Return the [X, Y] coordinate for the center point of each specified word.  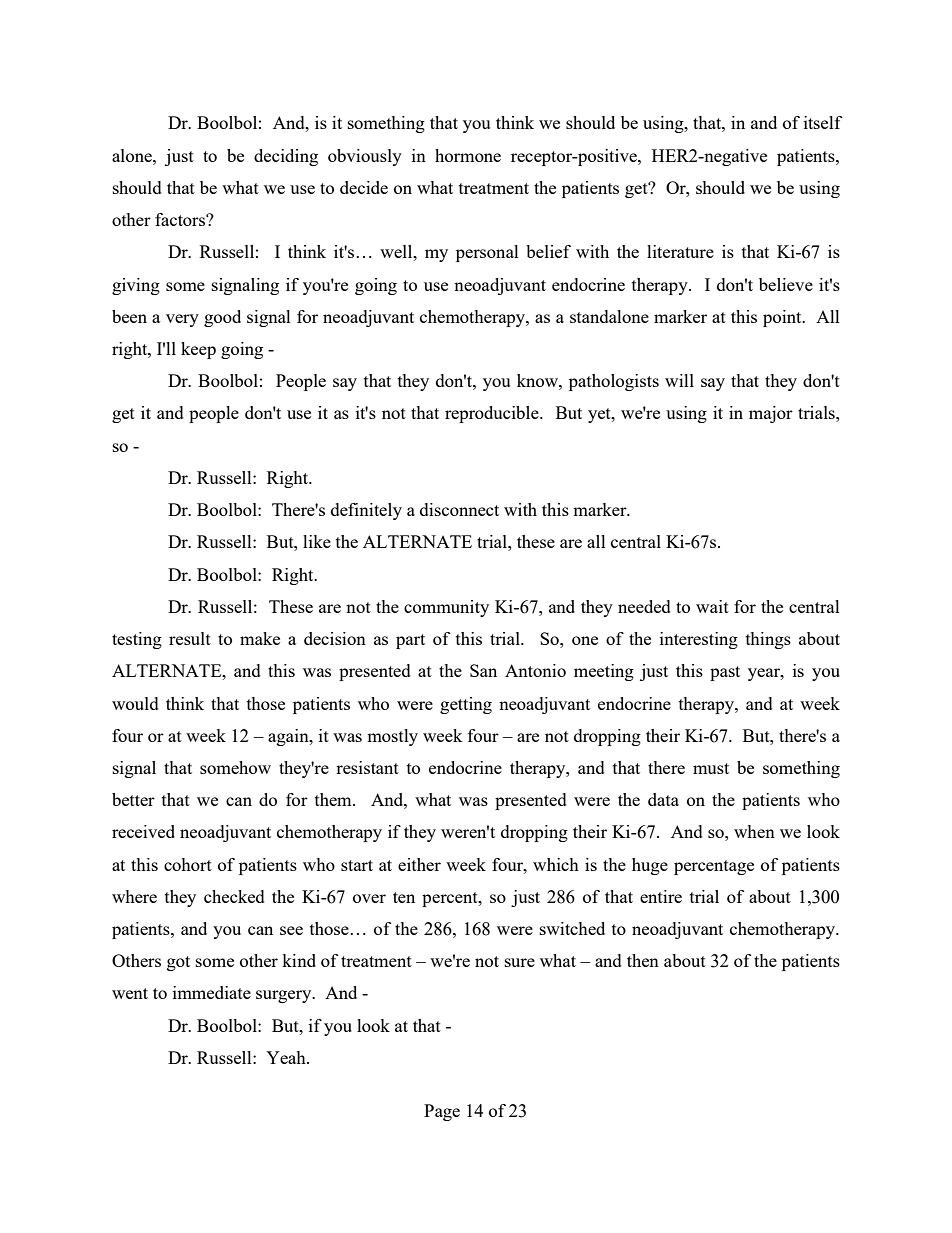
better [133, 799]
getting [466, 705]
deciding [286, 157]
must [711, 768]
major [771, 414]
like [317, 541]
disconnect [459, 509]
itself [823, 122]
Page [442, 1112]
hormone [468, 155]
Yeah [287, 1057]
